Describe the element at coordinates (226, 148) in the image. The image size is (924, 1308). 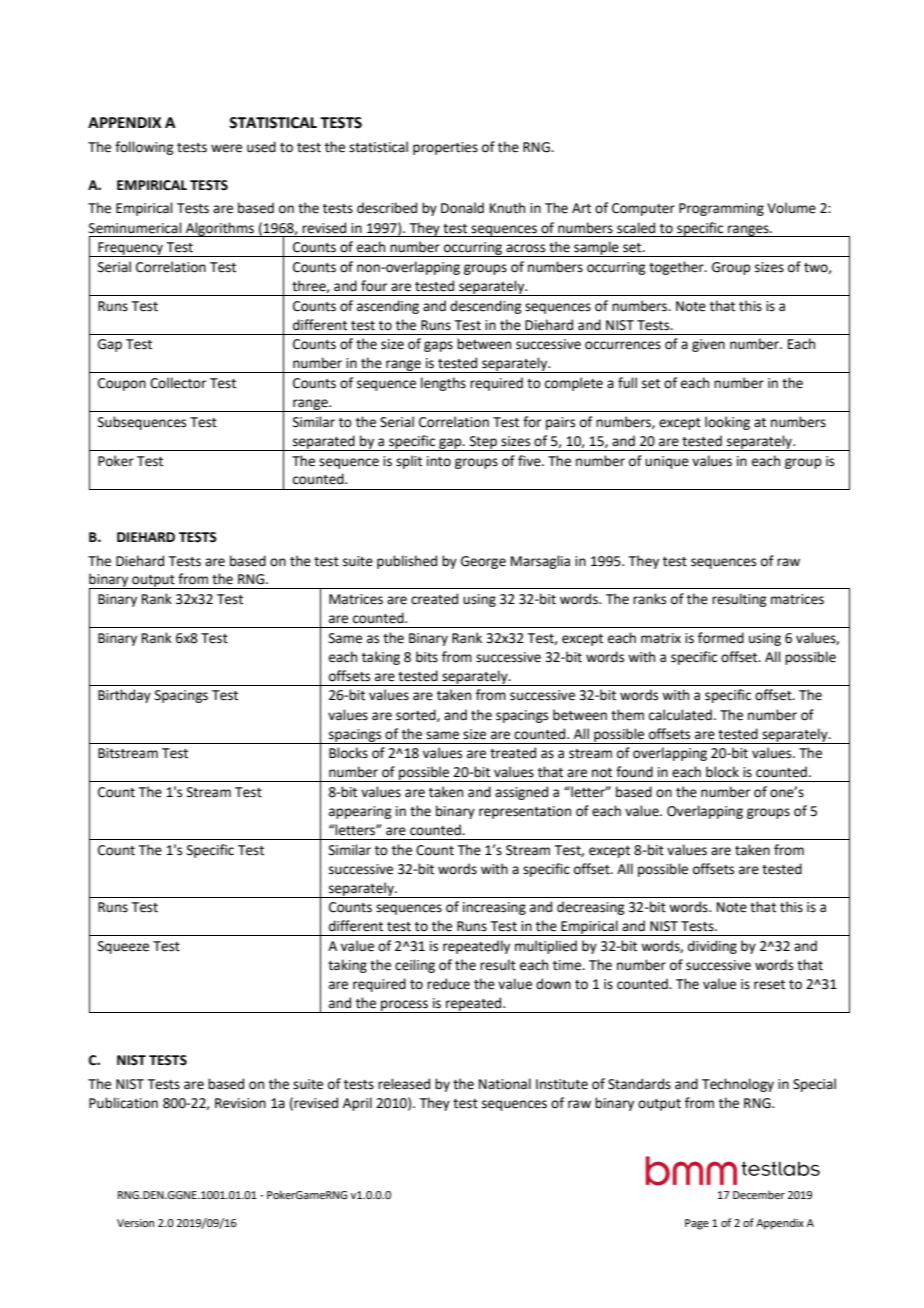
I see `were` at that location.
